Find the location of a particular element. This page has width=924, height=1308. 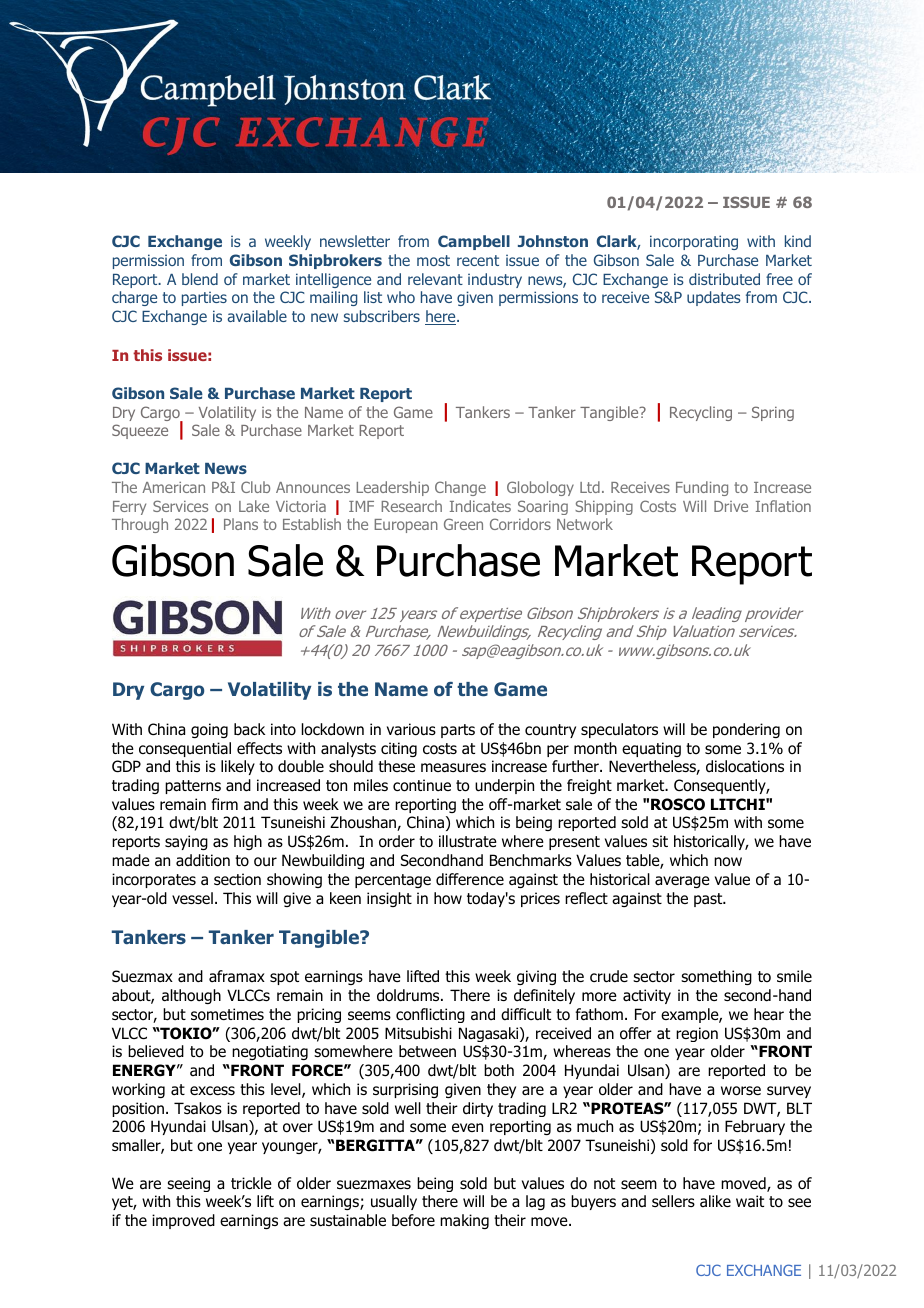

pondering is located at coordinates (746, 730).
